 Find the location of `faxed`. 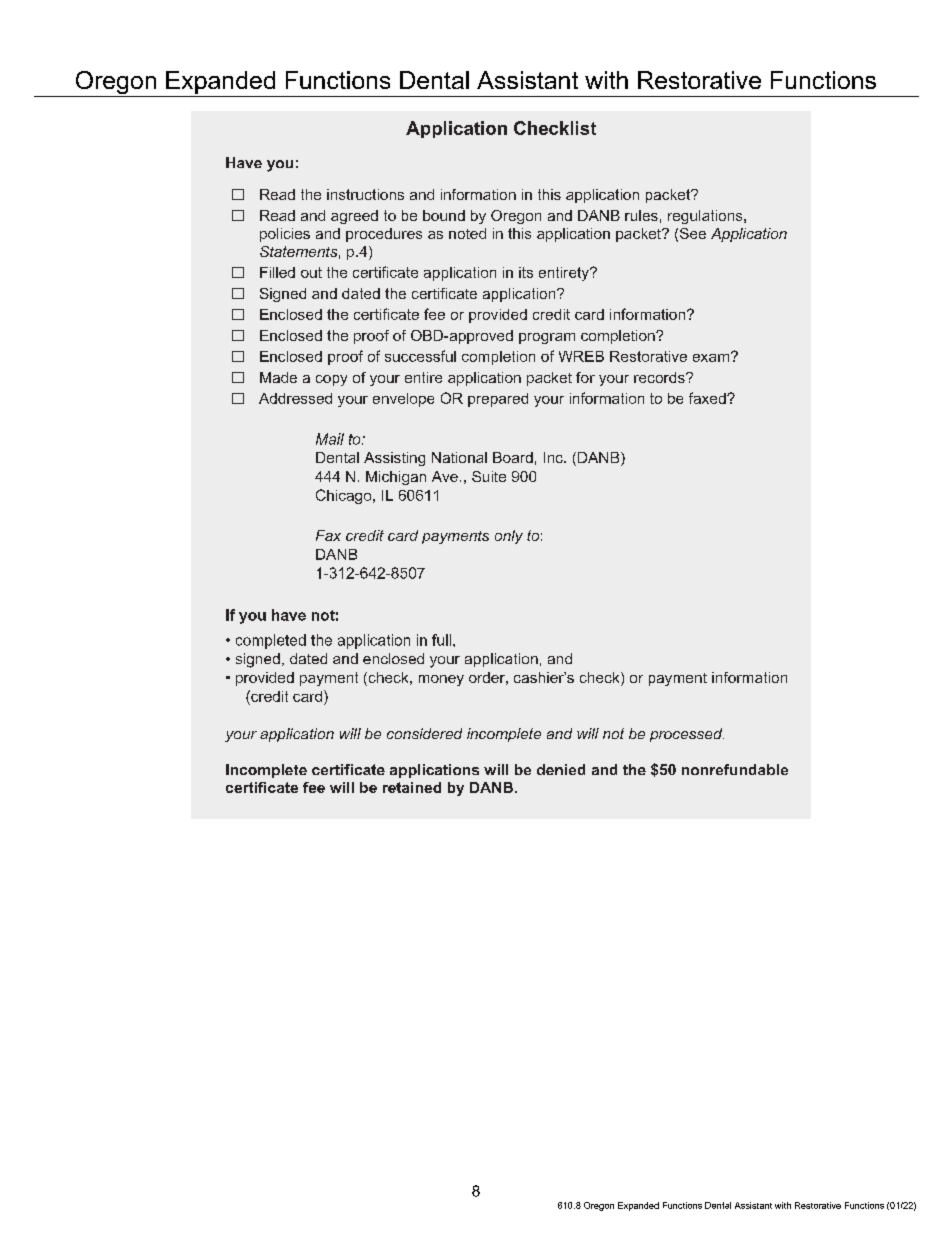

faxed is located at coordinates (708, 398).
